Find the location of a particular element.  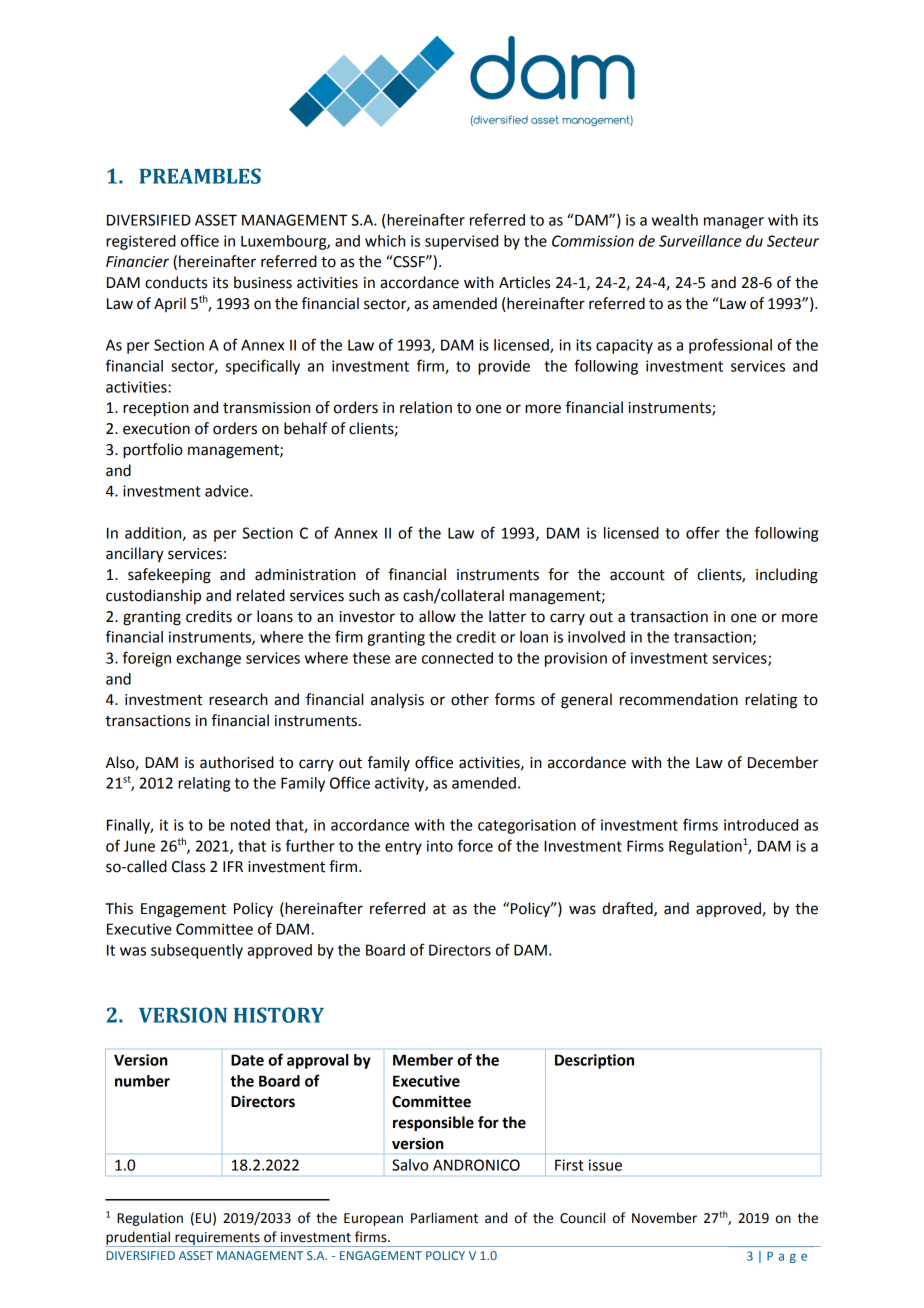

requirements is located at coordinates (217, 1239).
